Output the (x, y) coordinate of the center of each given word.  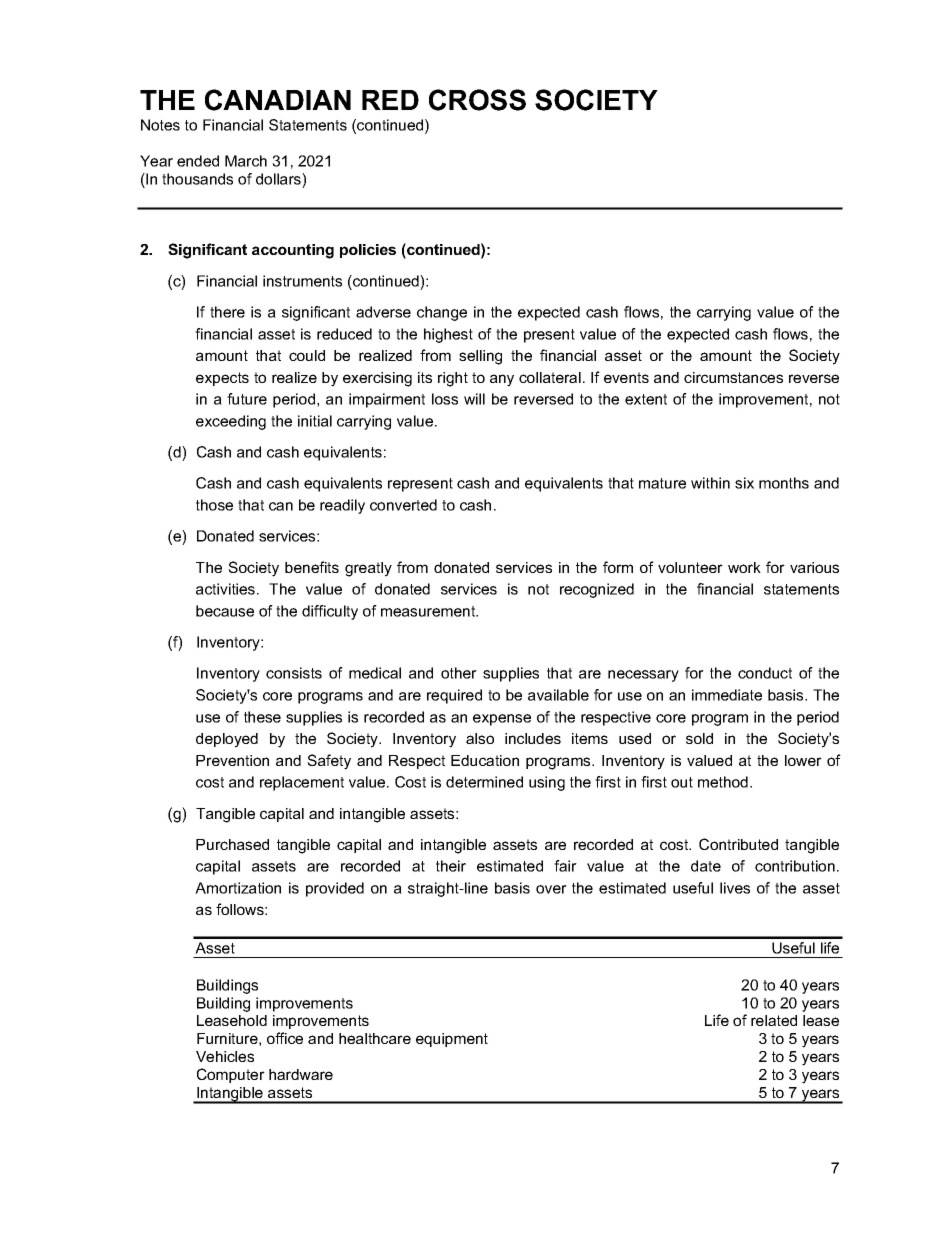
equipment (452, 1040)
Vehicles (225, 1056)
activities (227, 589)
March (246, 161)
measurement (429, 611)
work (744, 567)
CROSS (477, 100)
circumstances (733, 377)
